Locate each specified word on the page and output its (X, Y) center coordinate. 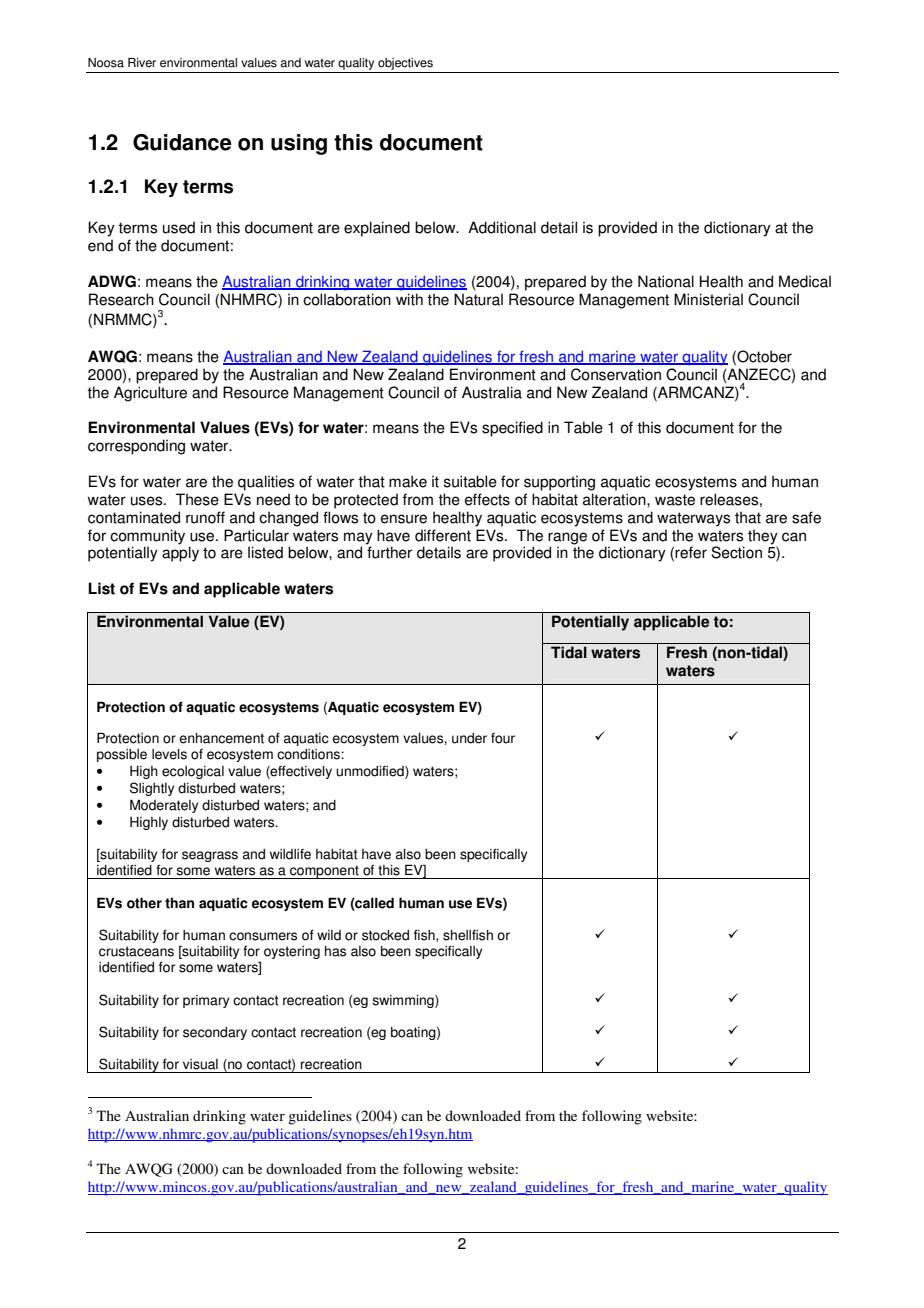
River (142, 63)
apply (180, 554)
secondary (215, 1033)
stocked (385, 935)
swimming (404, 1001)
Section (736, 552)
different (443, 535)
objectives (405, 65)
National (666, 281)
